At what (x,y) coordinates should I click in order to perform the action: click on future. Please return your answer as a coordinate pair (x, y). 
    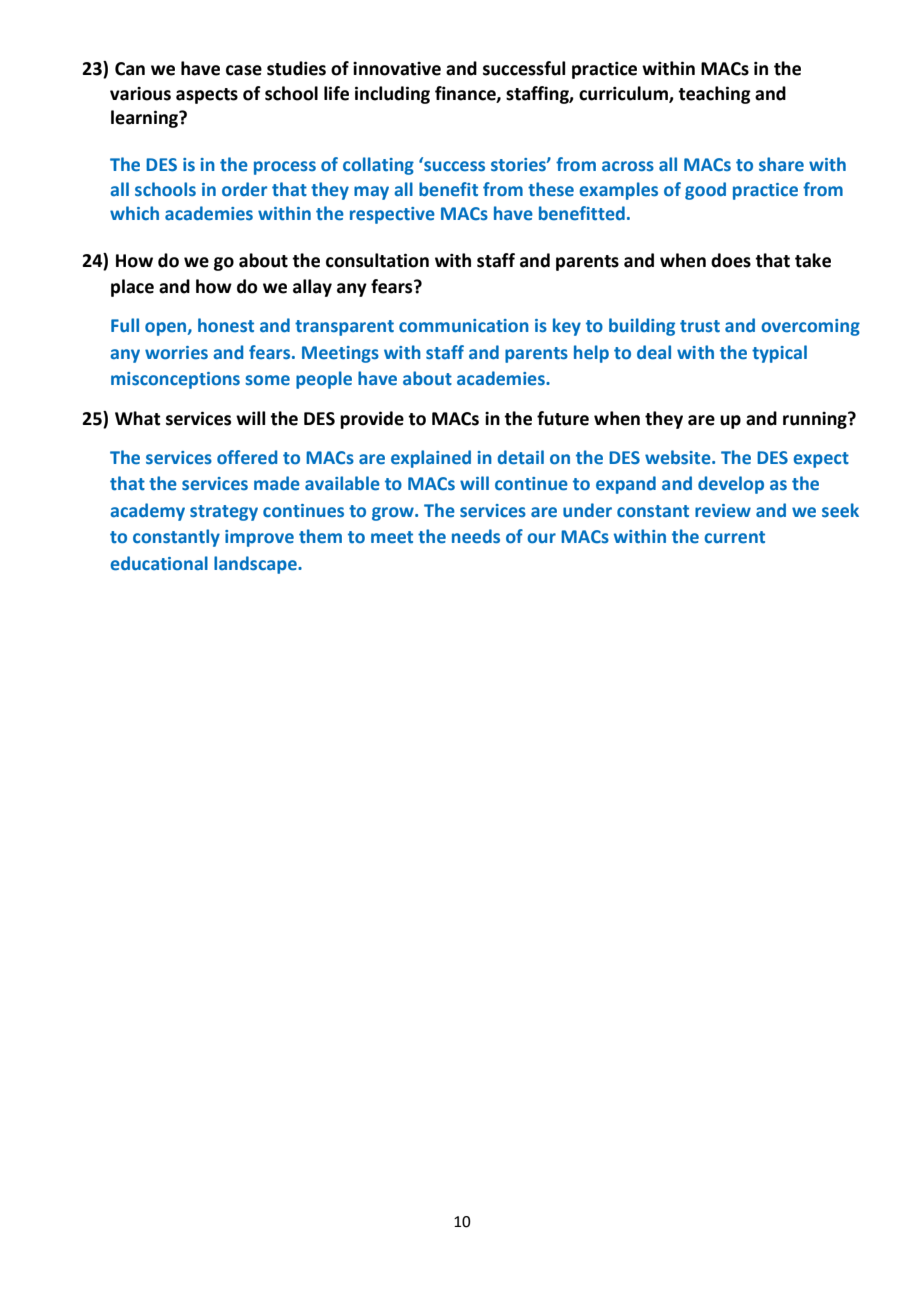
    Looking at the image, I should click on (563, 418).
